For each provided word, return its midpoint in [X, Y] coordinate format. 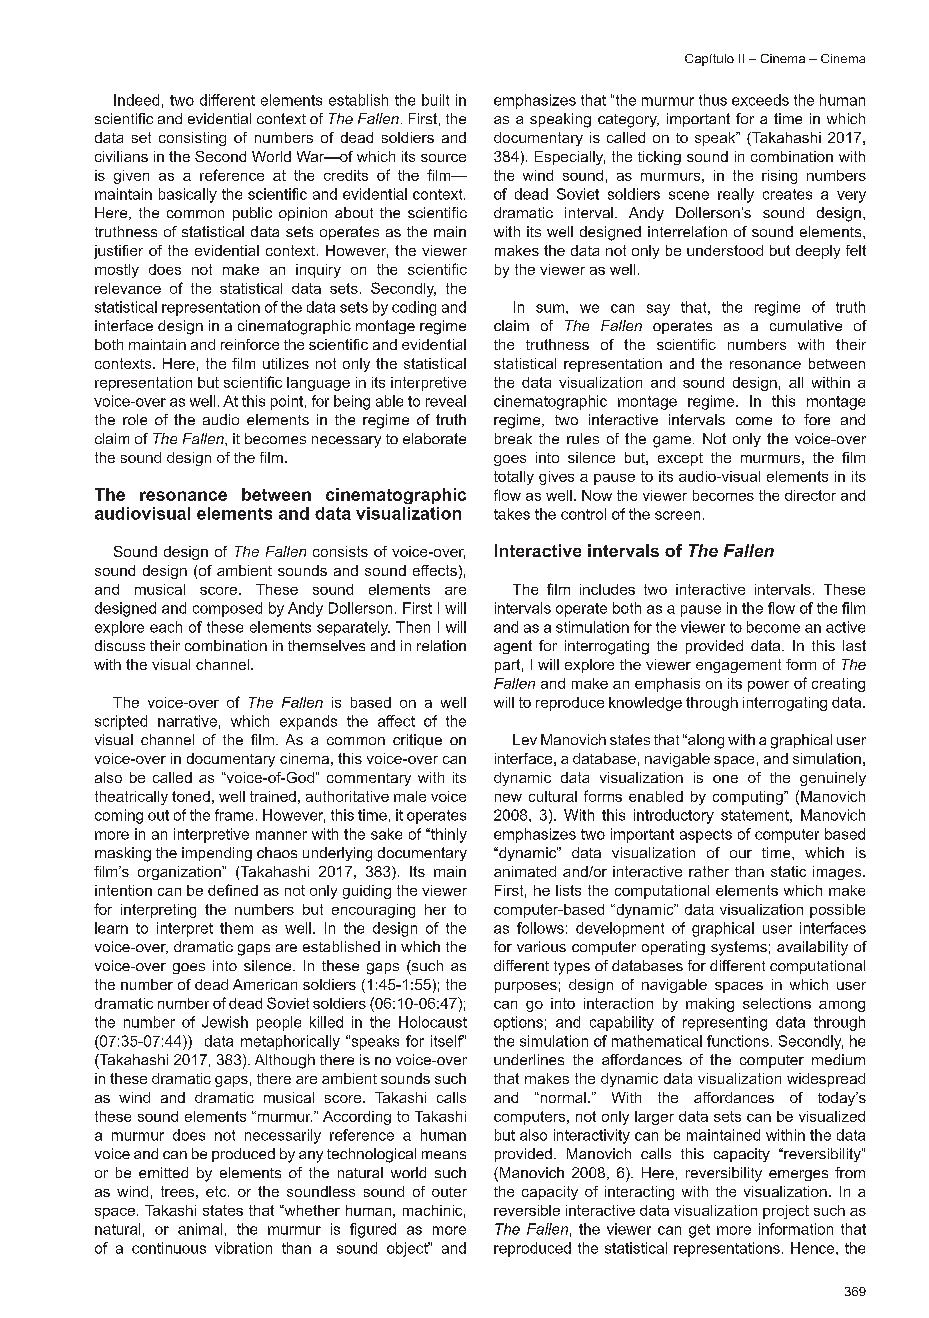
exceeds [760, 100]
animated [525, 871]
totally [514, 478]
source [443, 158]
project [786, 1212]
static [788, 871]
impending [217, 854]
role [135, 419]
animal [200, 1229]
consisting [192, 139]
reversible [527, 1210]
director [810, 495]
